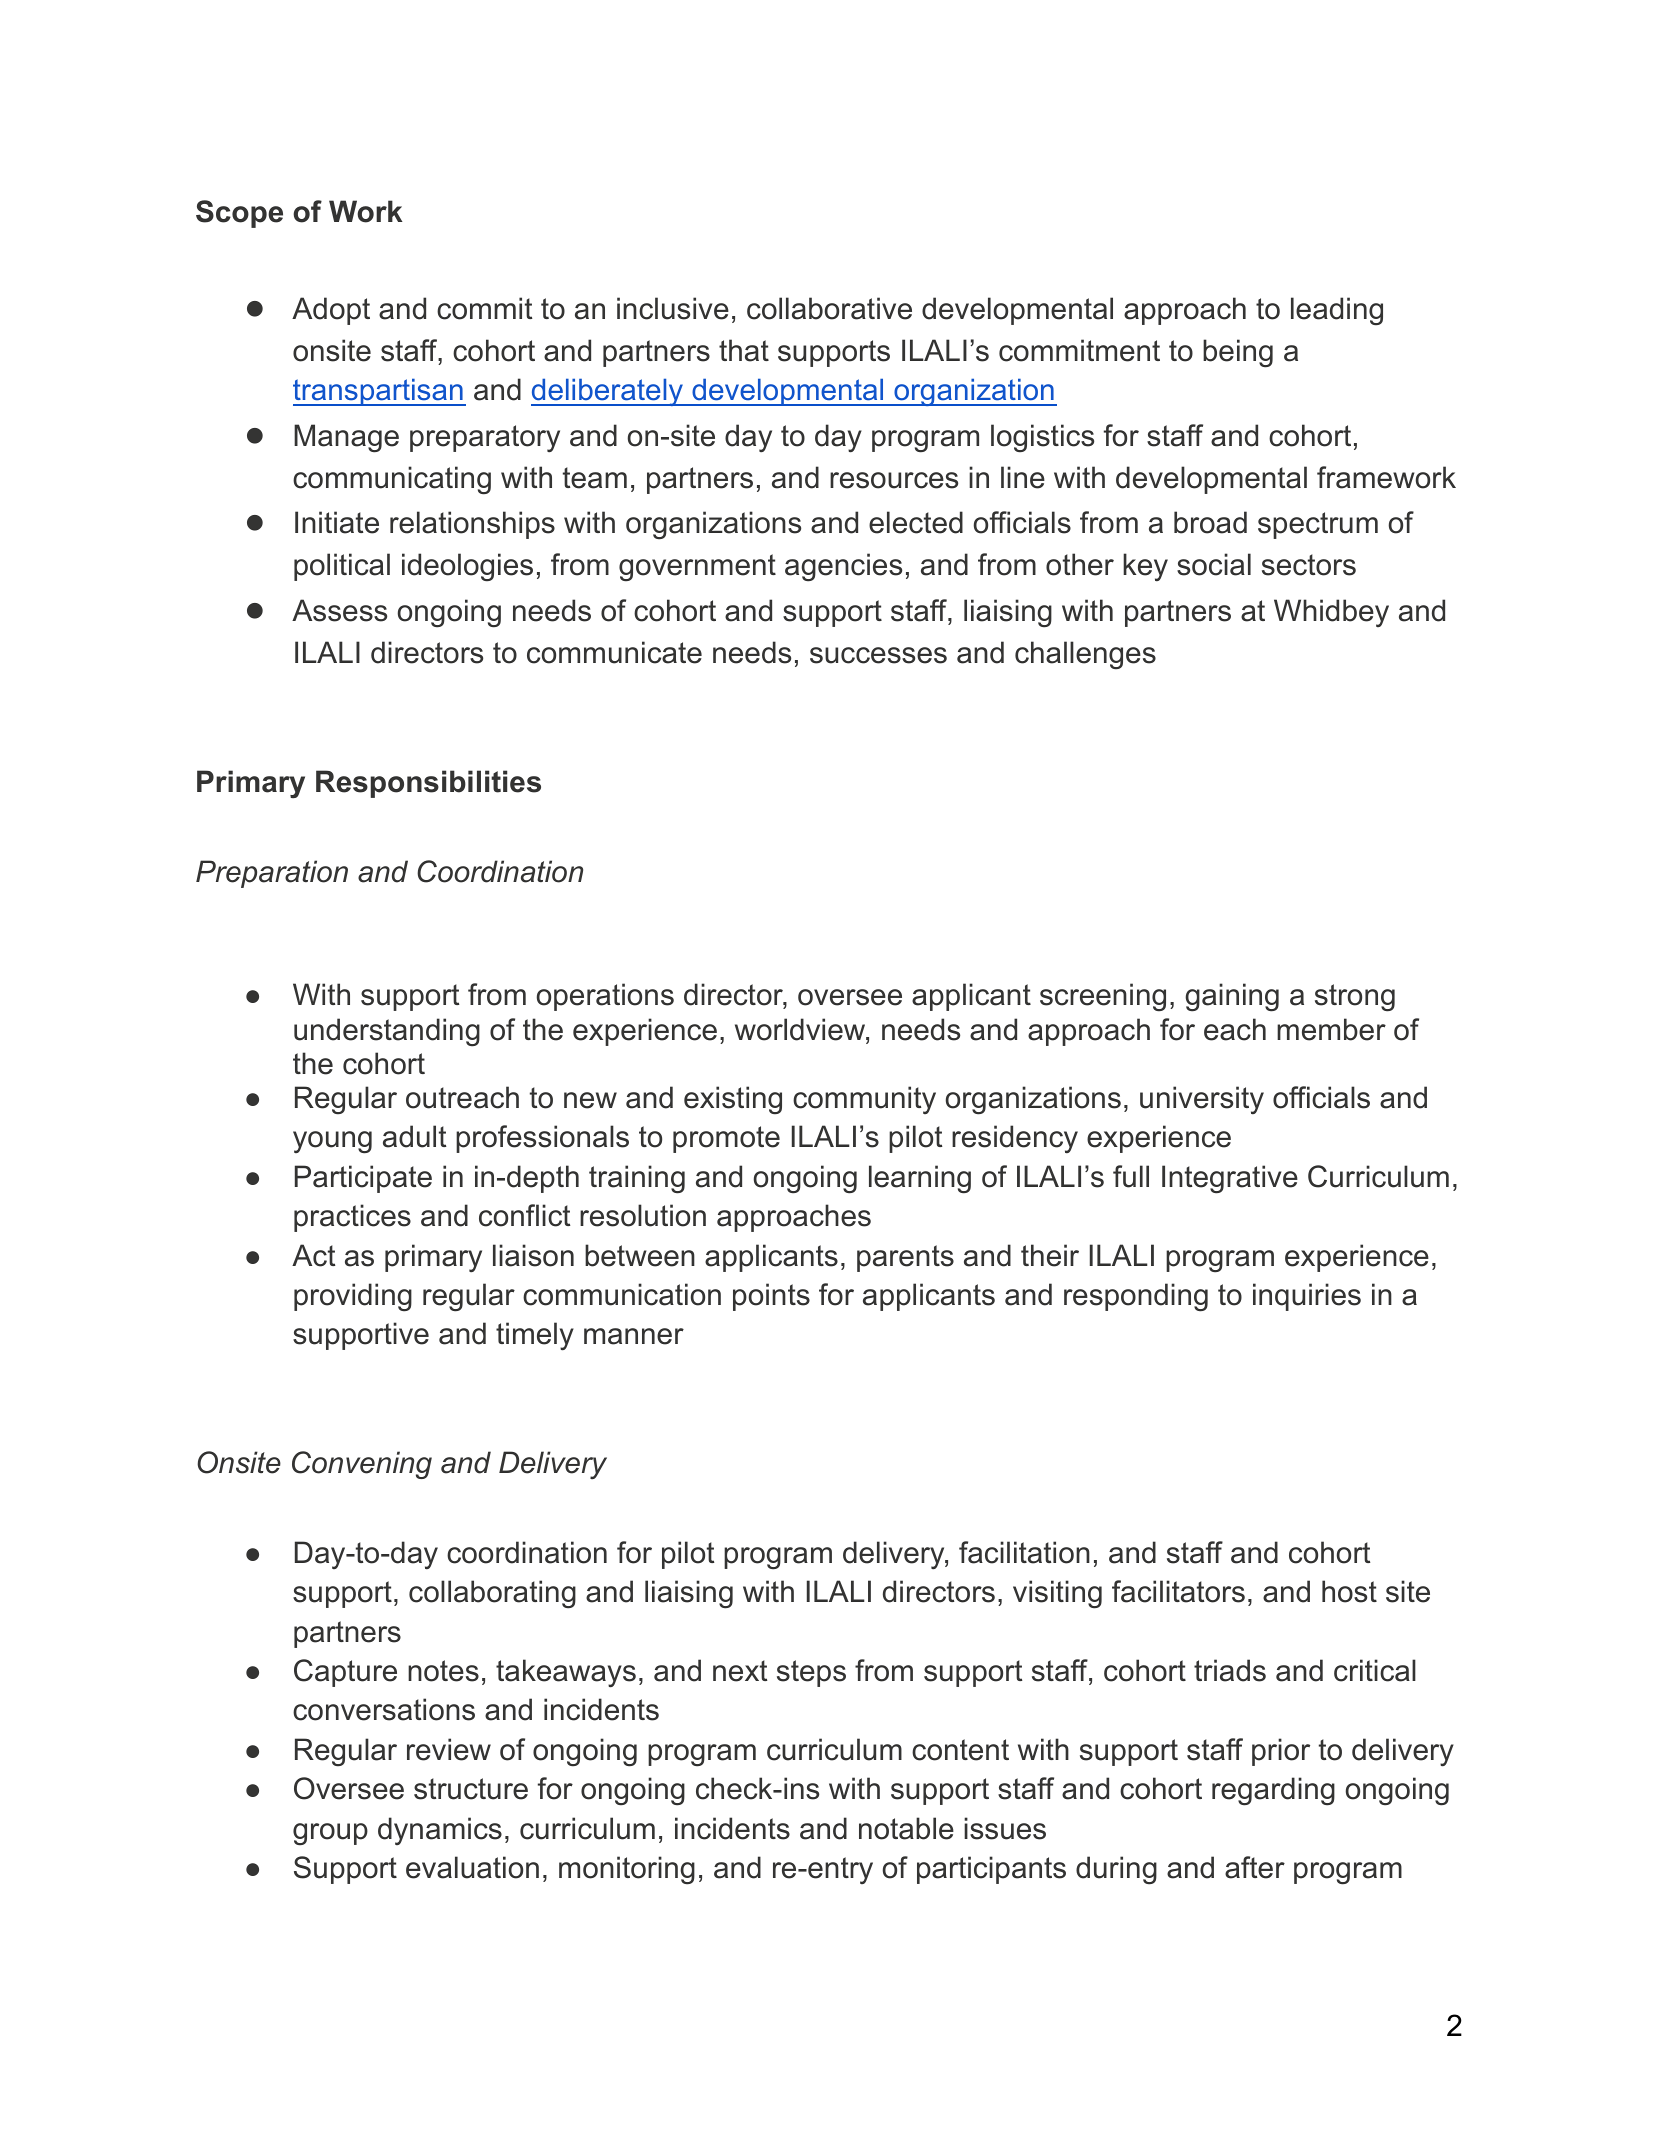  What do you see at coordinates (339, 610) in the image?
I see `Assess` at bounding box center [339, 610].
